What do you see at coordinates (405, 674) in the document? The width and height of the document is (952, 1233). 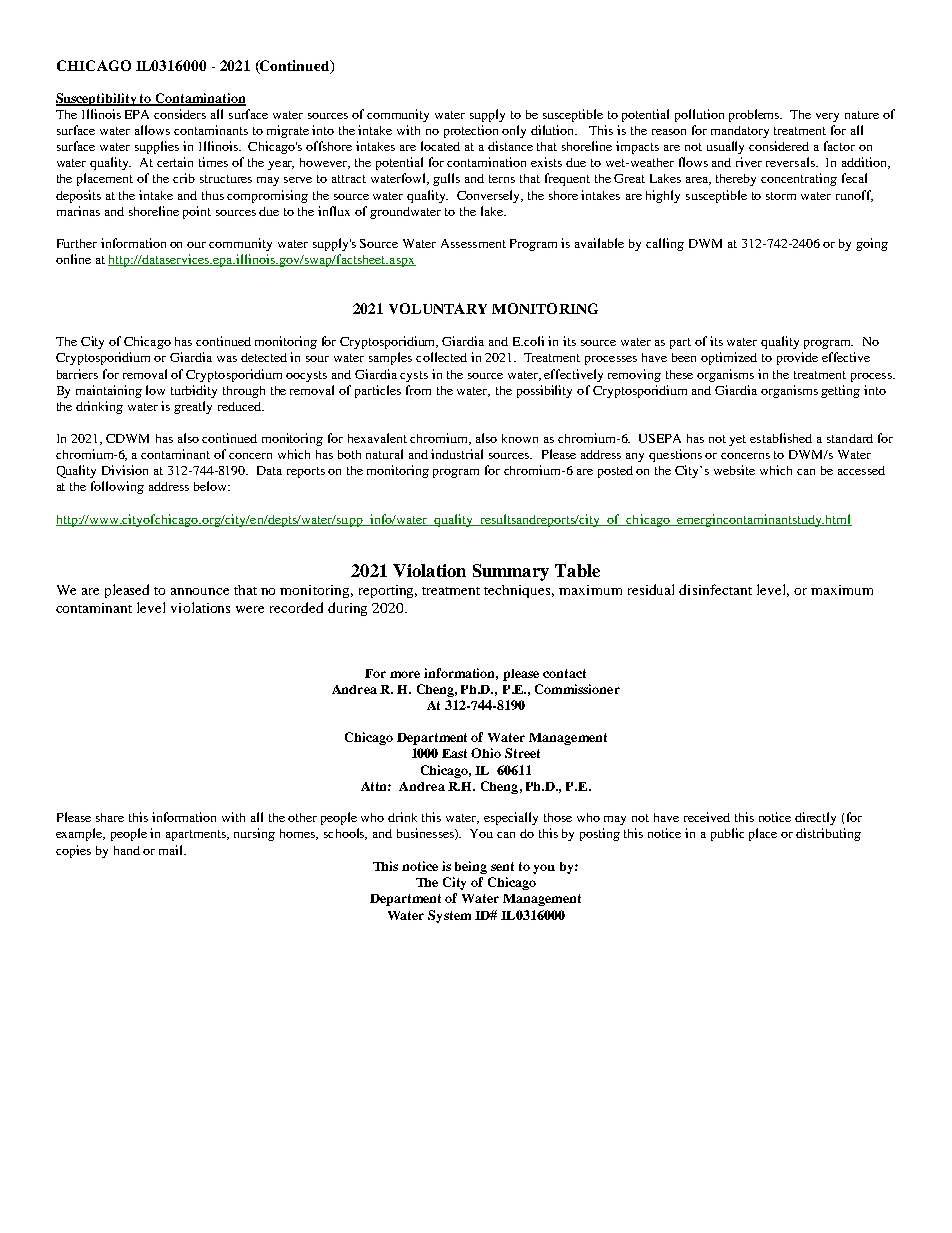 I see `more` at bounding box center [405, 674].
